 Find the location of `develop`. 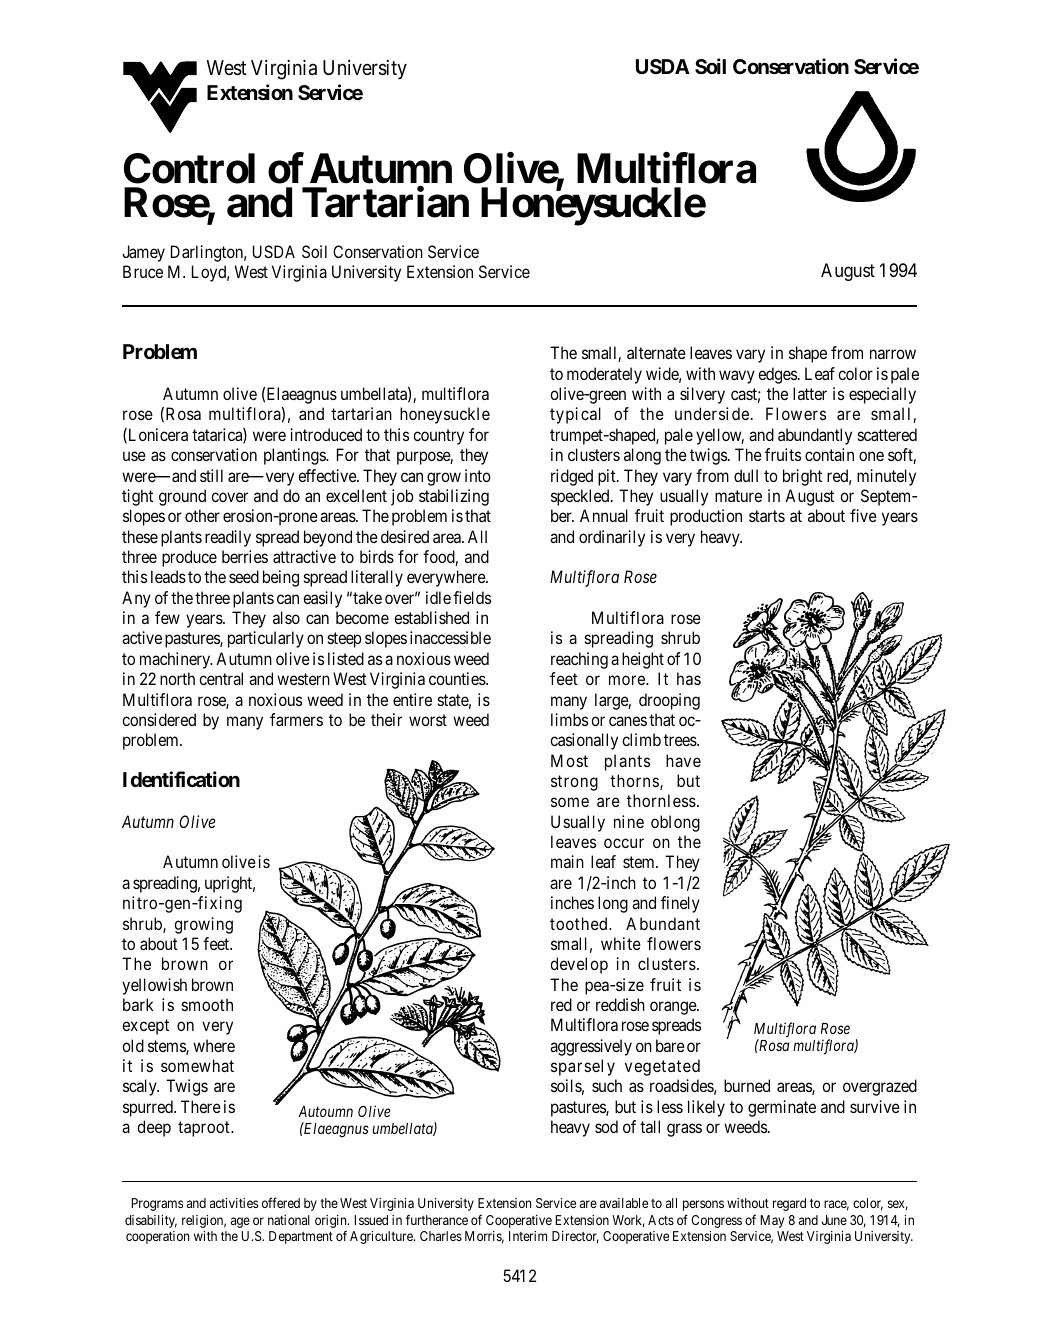

develop is located at coordinates (579, 965).
